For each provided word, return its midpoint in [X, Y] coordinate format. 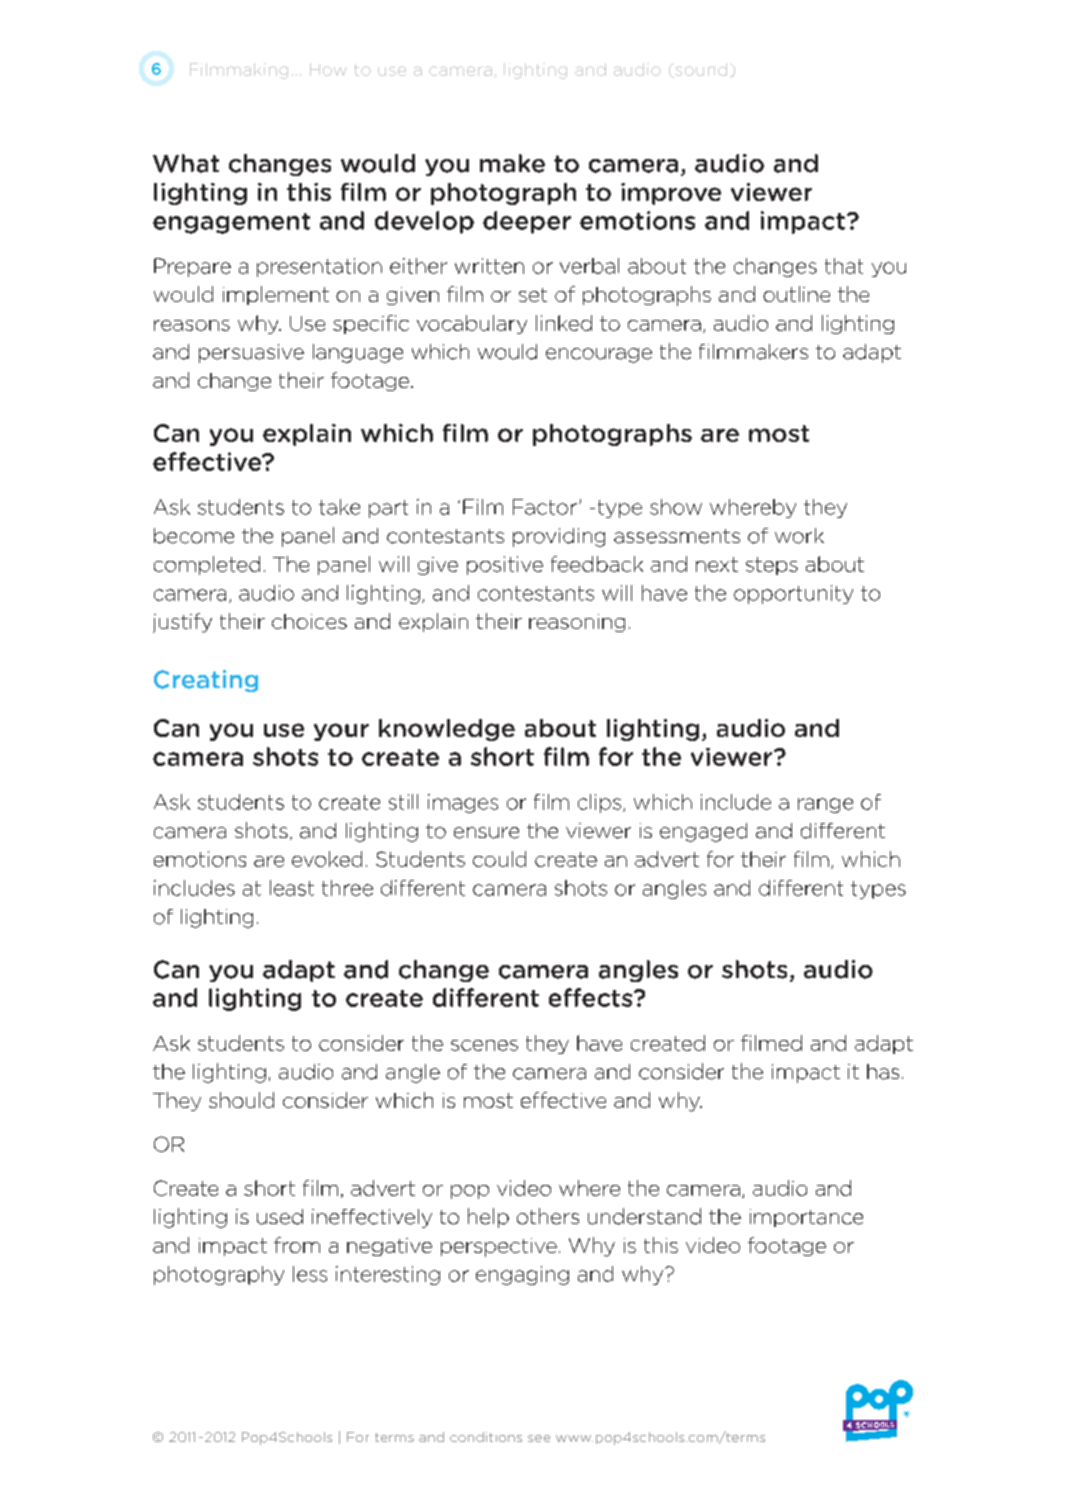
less [310, 1274]
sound [700, 70]
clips [601, 803]
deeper [527, 222]
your [341, 732]
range [825, 805]
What [186, 163]
